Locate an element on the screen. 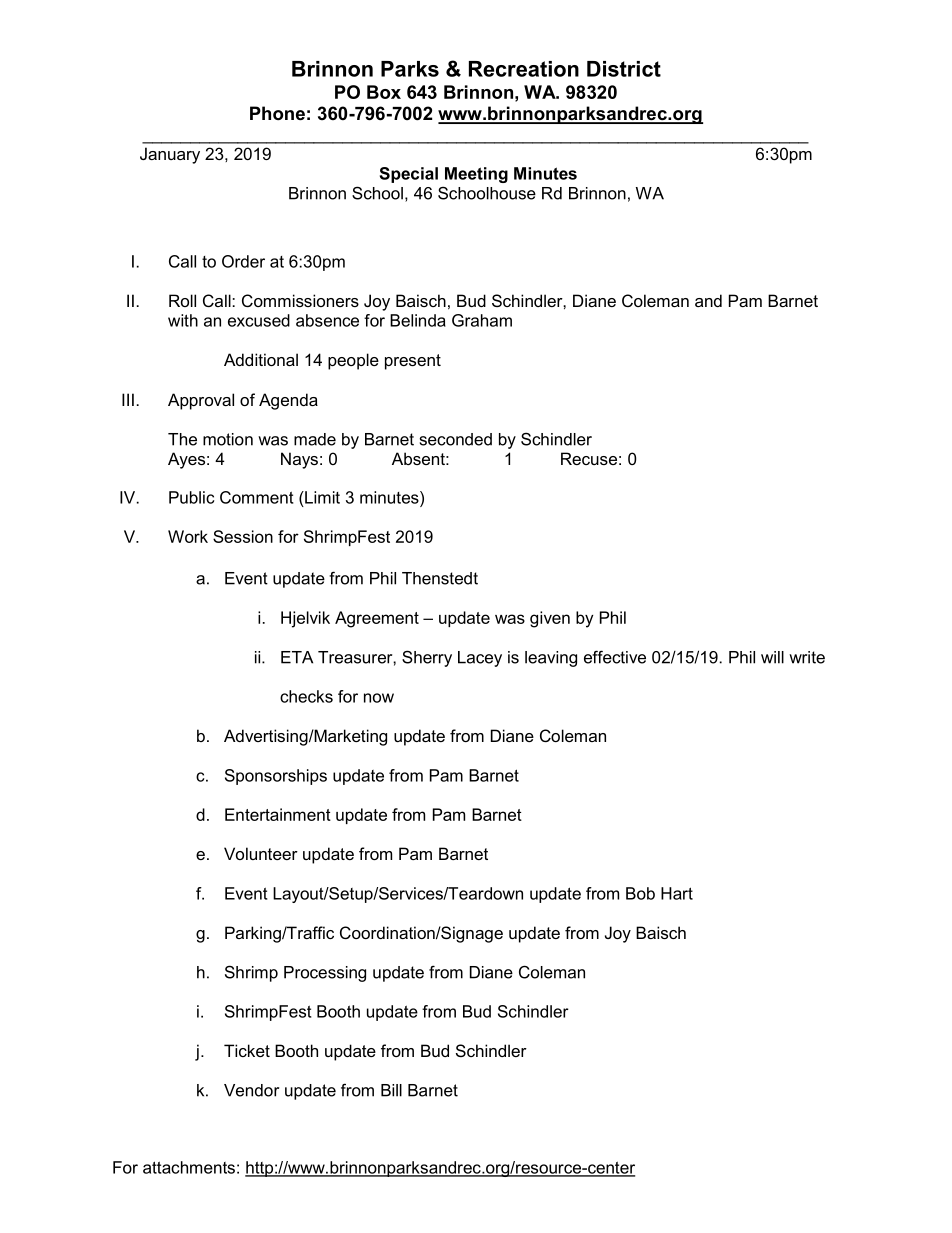 The height and width of the screenshot is (1233, 952). Hart is located at coordinates (677, 893).
